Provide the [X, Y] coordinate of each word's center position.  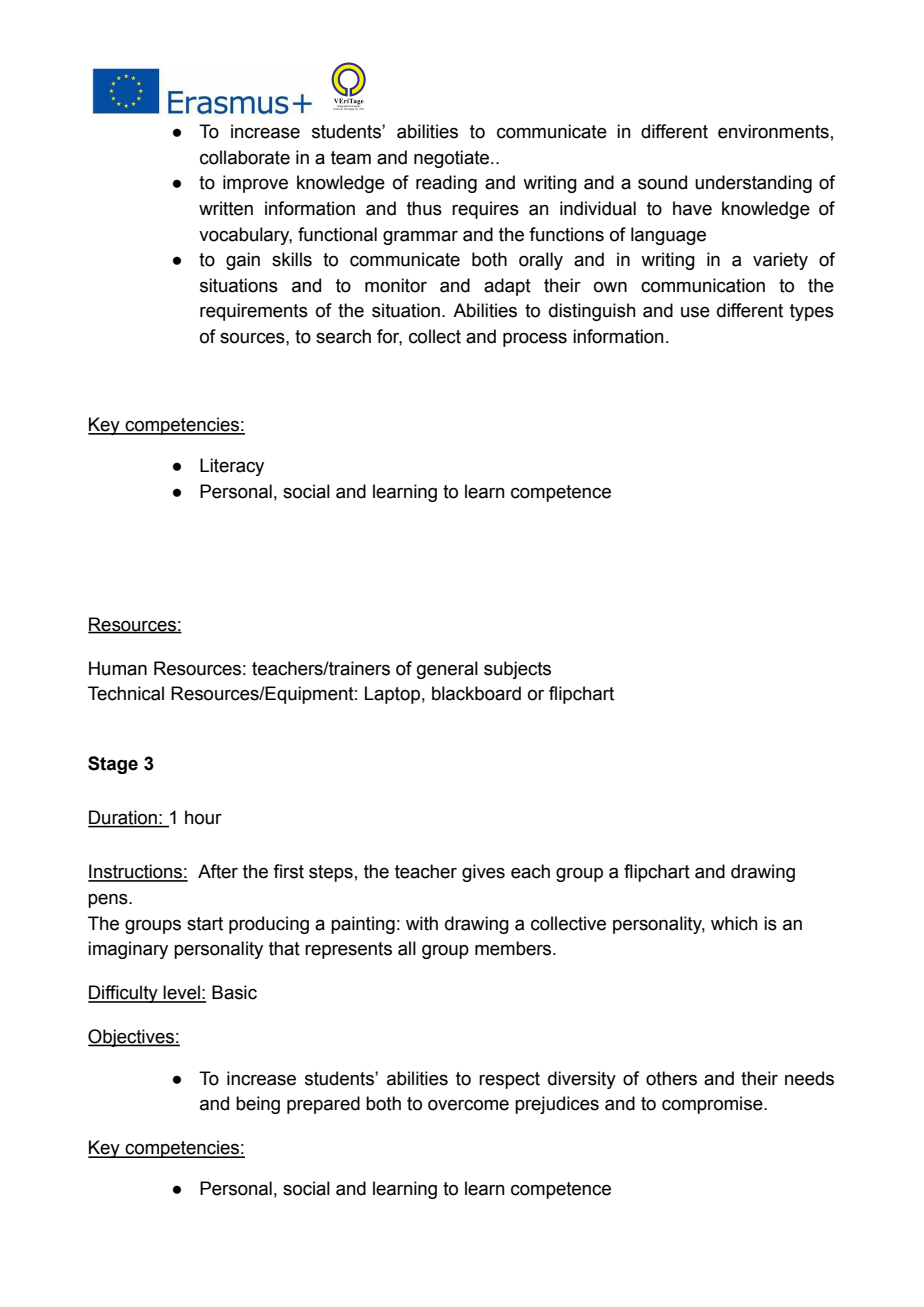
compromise [713, 1105]
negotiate [453, 159]
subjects [517, 670]
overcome [468, 1105]
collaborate [245, 157]
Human [118, 668]
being [258, 1105]
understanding [753, 184]
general [447, 670]
